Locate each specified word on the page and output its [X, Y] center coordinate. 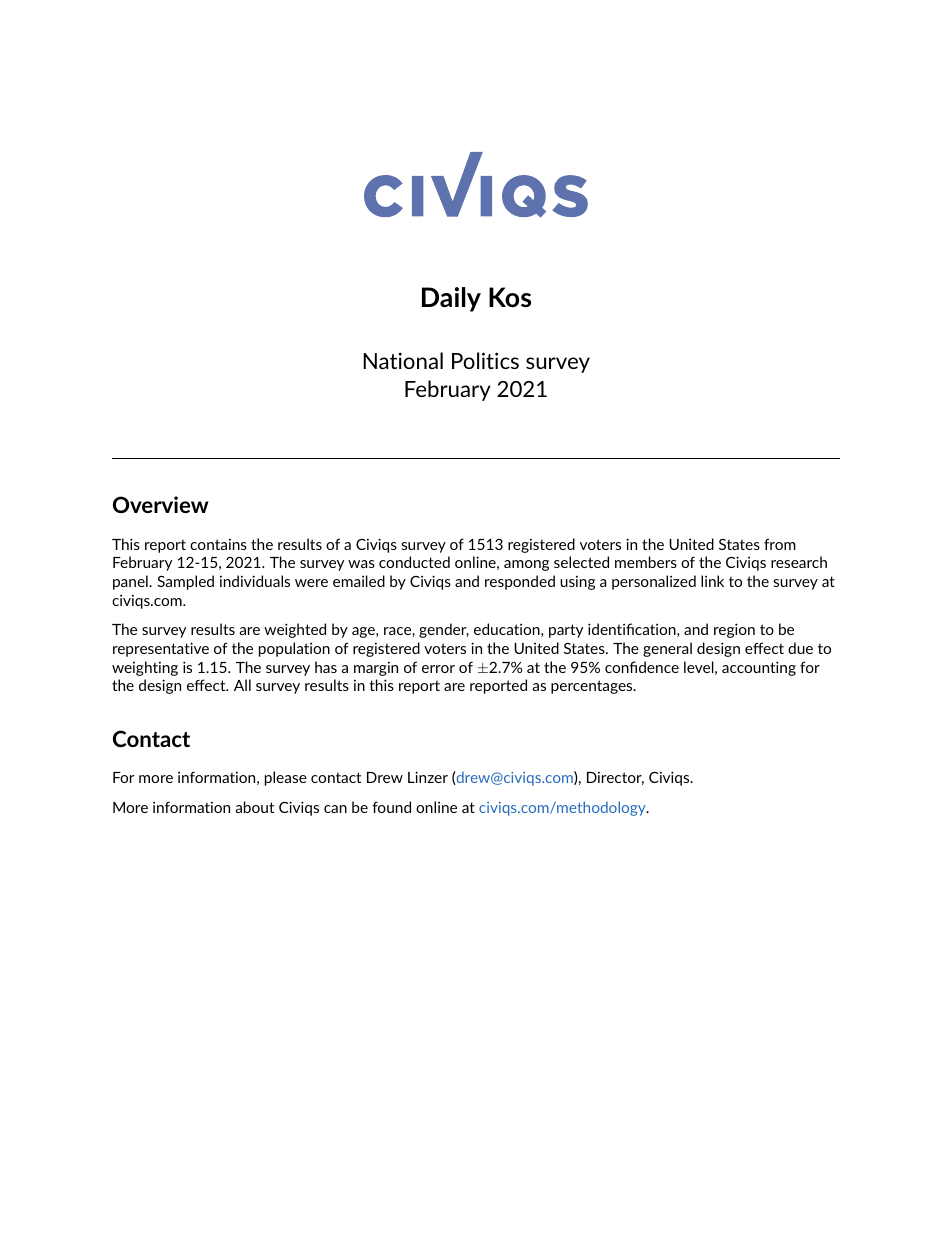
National [403, 360]
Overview [160, 504]
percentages [593, 687]
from [780, 544]
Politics [485, 360]
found [391, 807]
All [242, 685]
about [255, 807]
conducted [414, 562]
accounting [759, 668]
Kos [510, 297]
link [712, 581]
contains [218, 544]
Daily [451, 299]
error [438, 669]
